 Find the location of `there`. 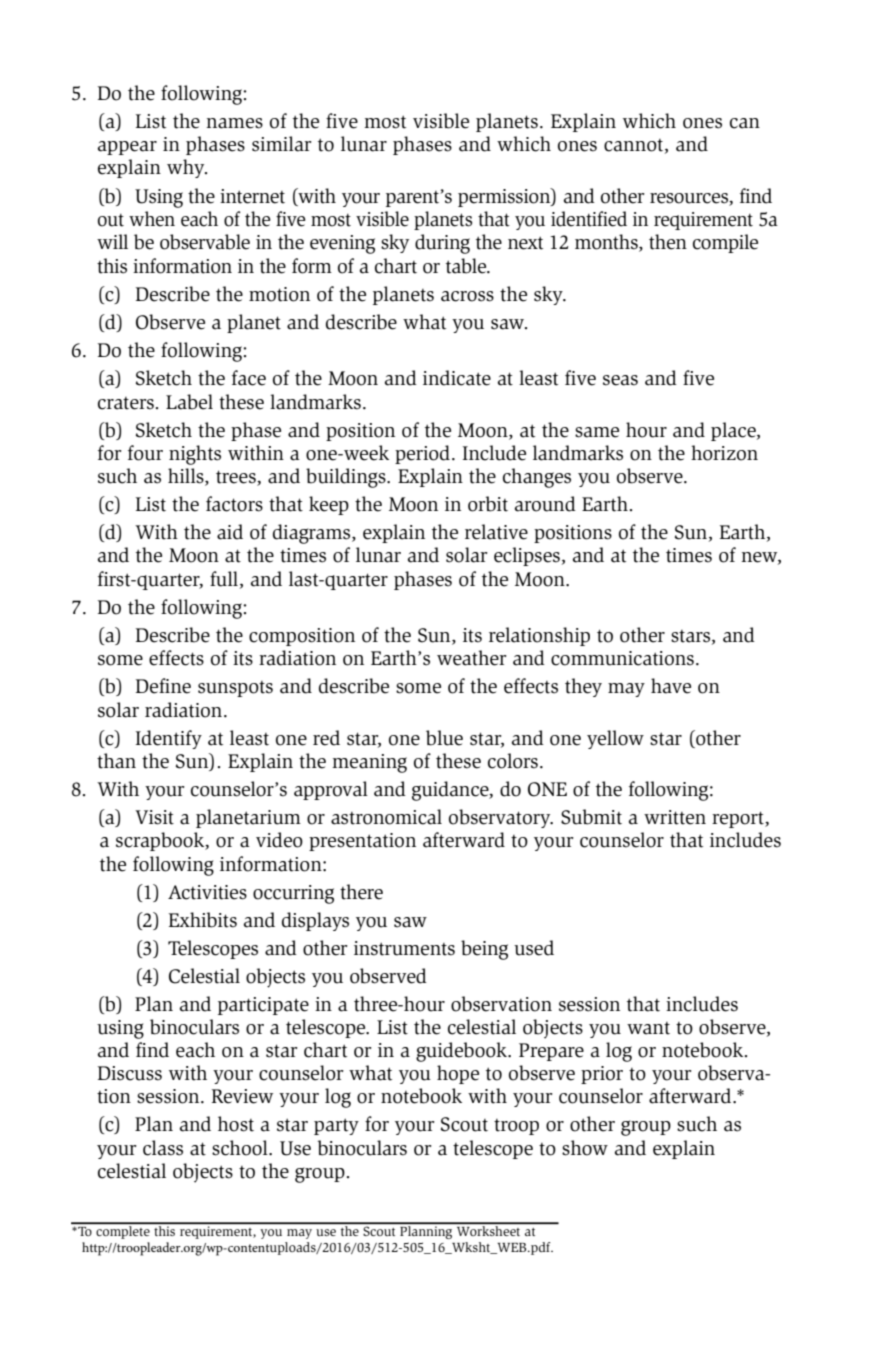

there is located at coordinates (361, 892).
